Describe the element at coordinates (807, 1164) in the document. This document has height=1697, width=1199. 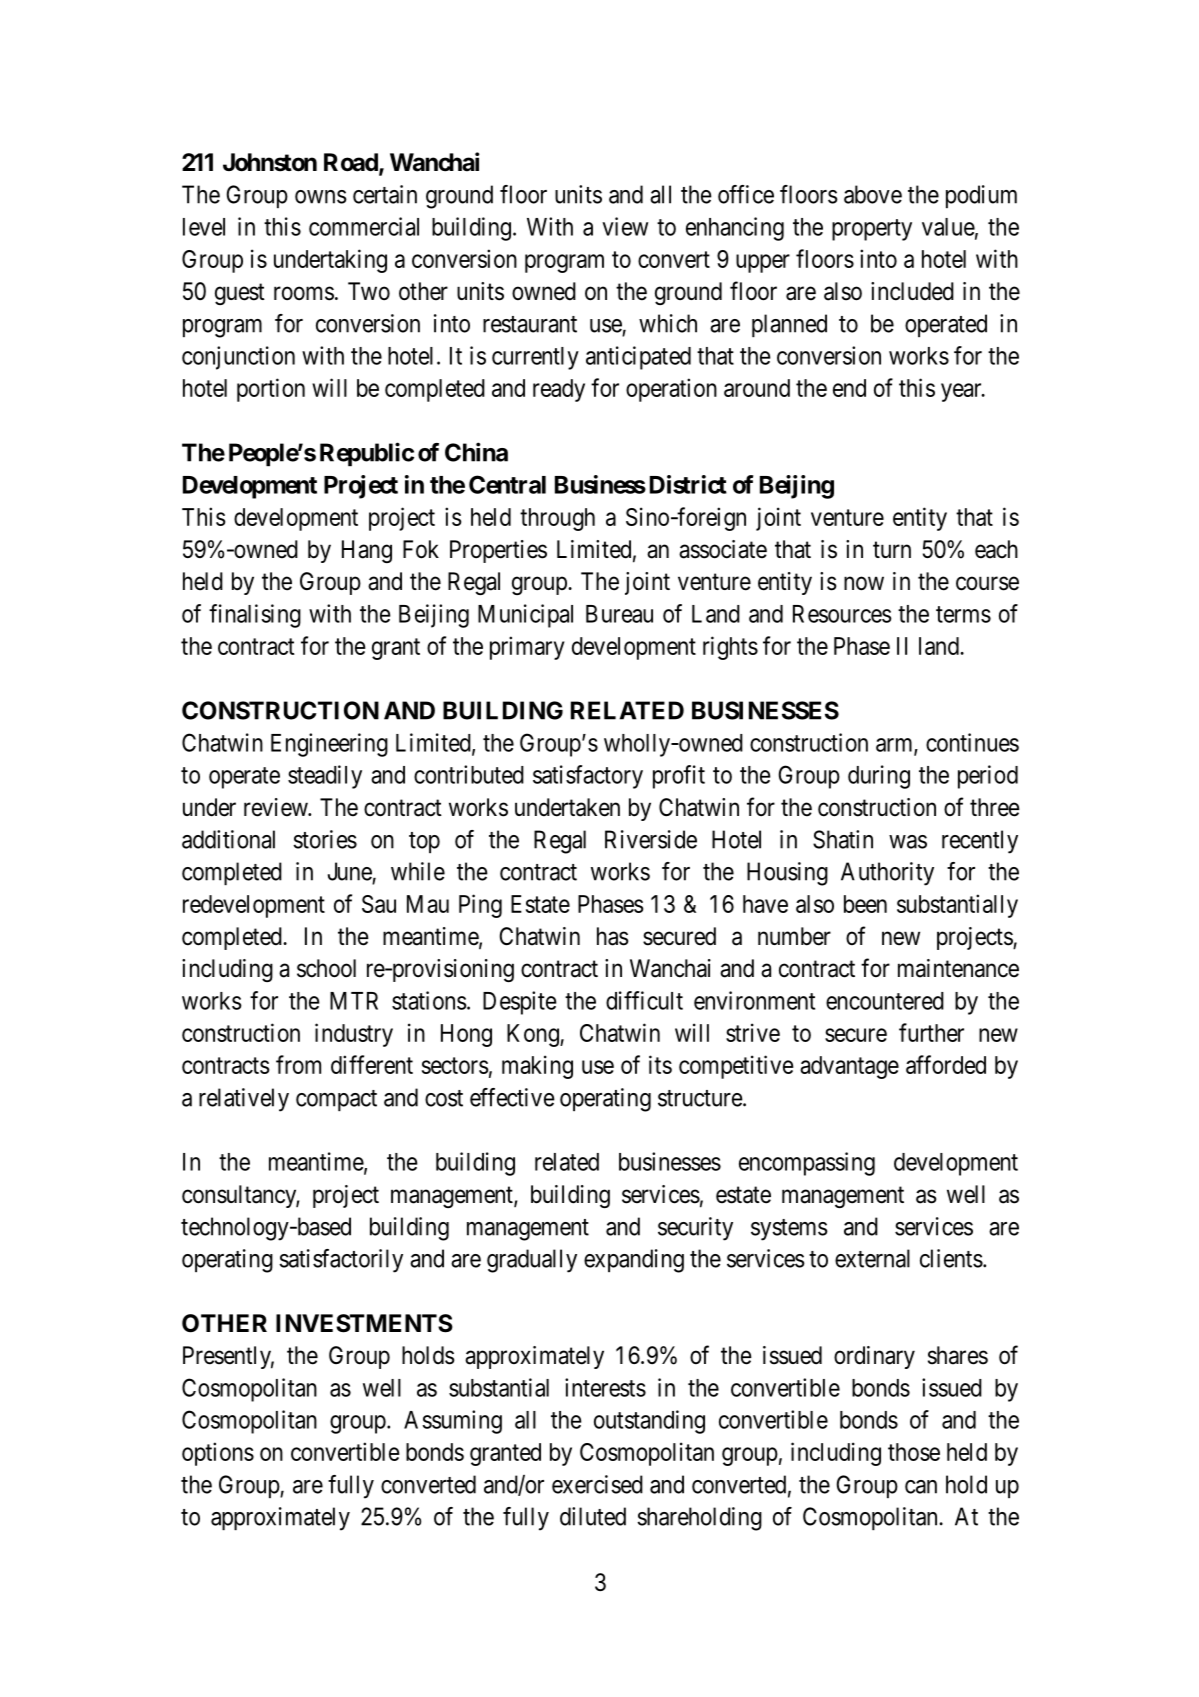
I see `encompassing` at that location.
